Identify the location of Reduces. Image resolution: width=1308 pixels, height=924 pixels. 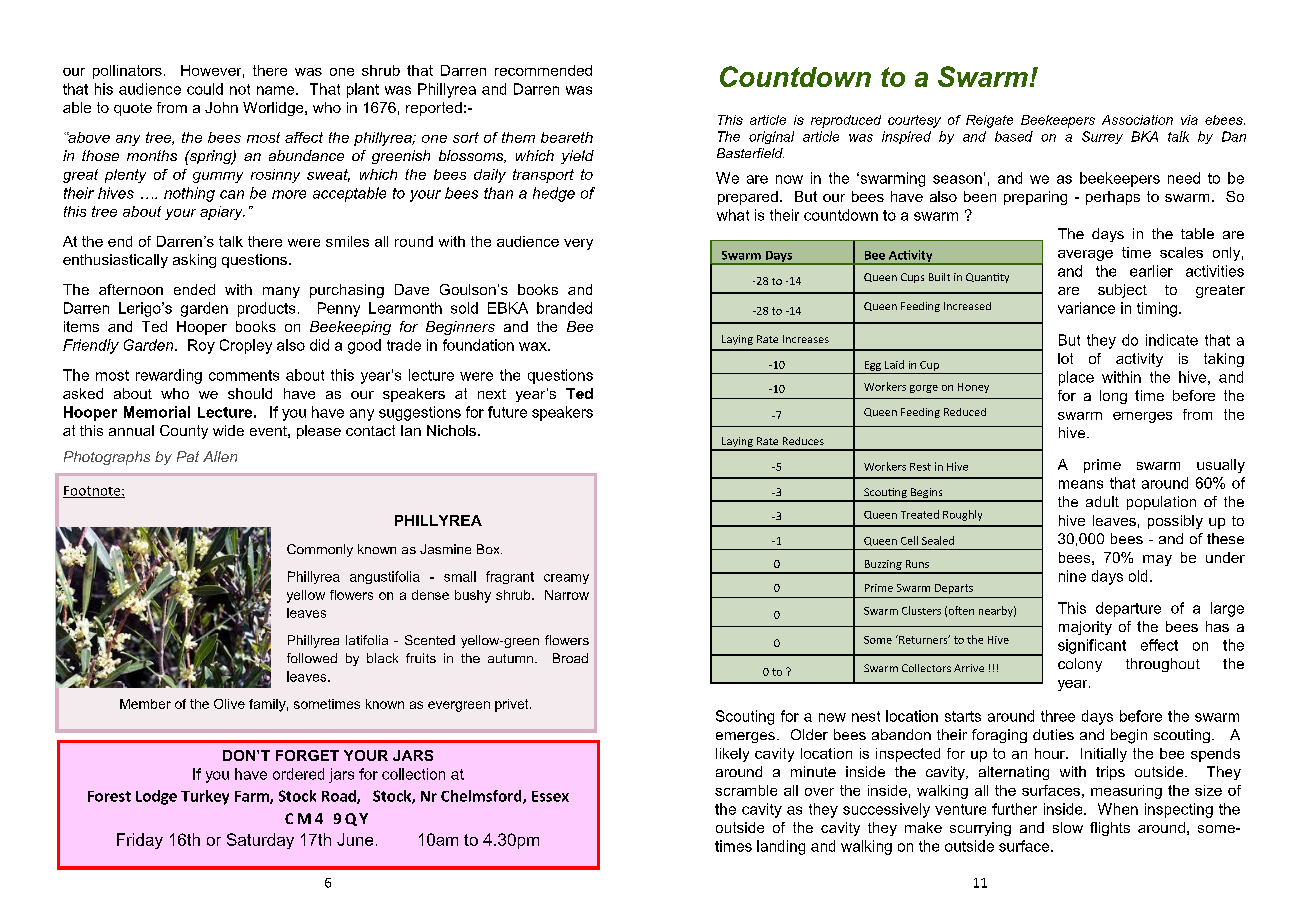
(803, 441).
